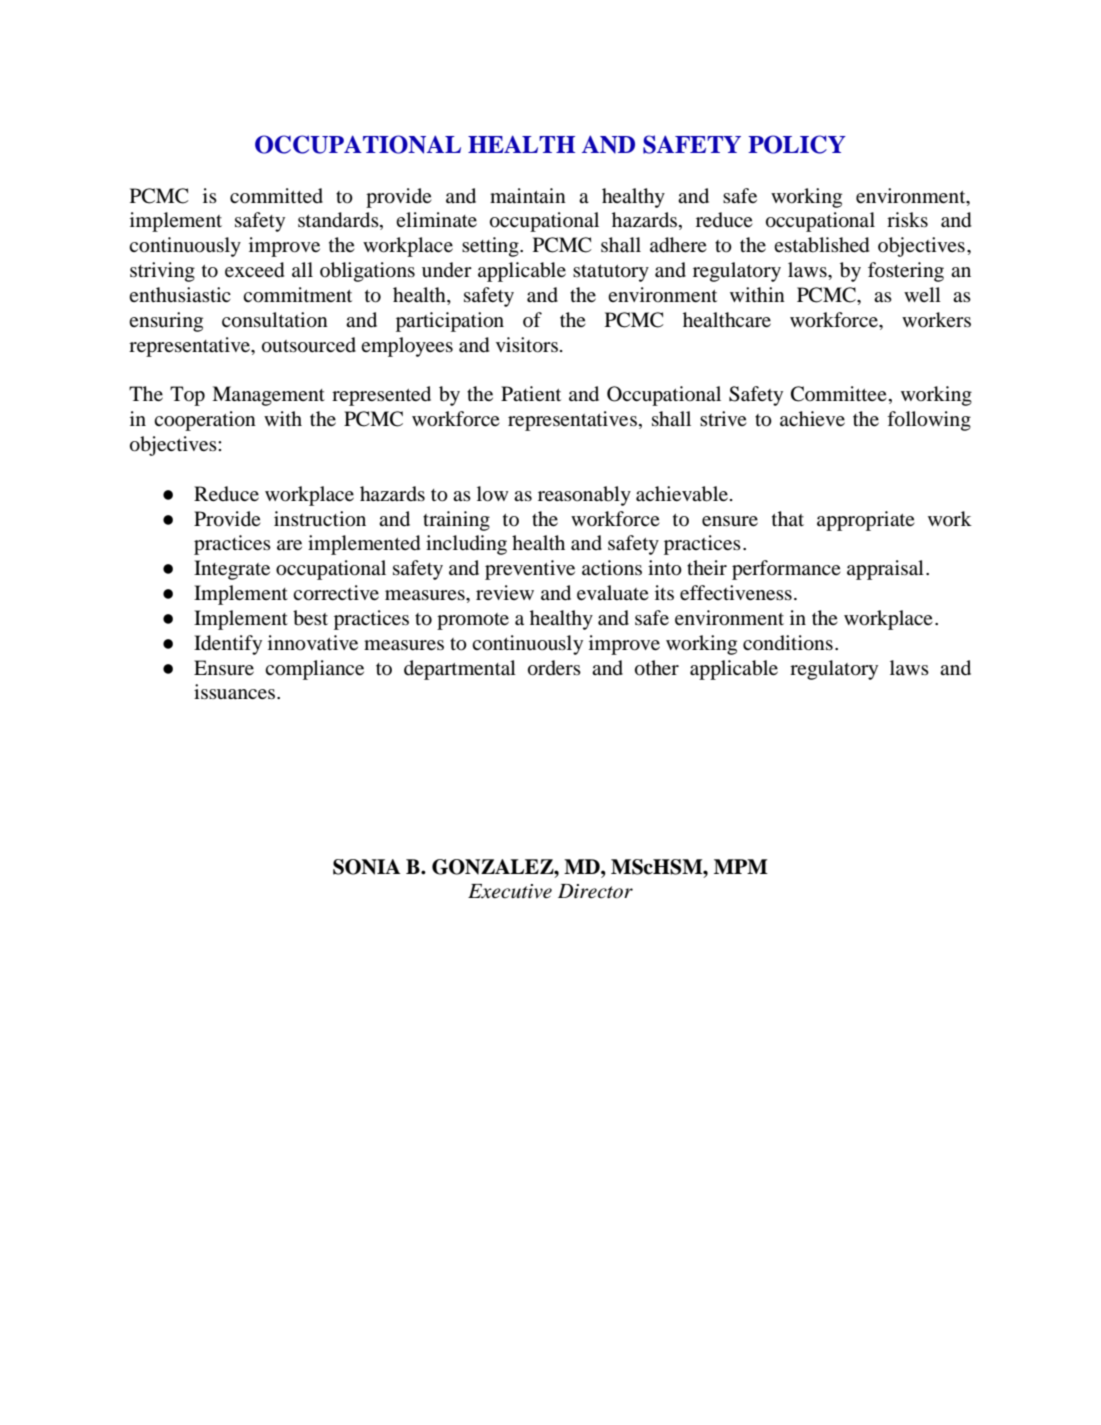  I want to click on conditions, so click(788, 643).
